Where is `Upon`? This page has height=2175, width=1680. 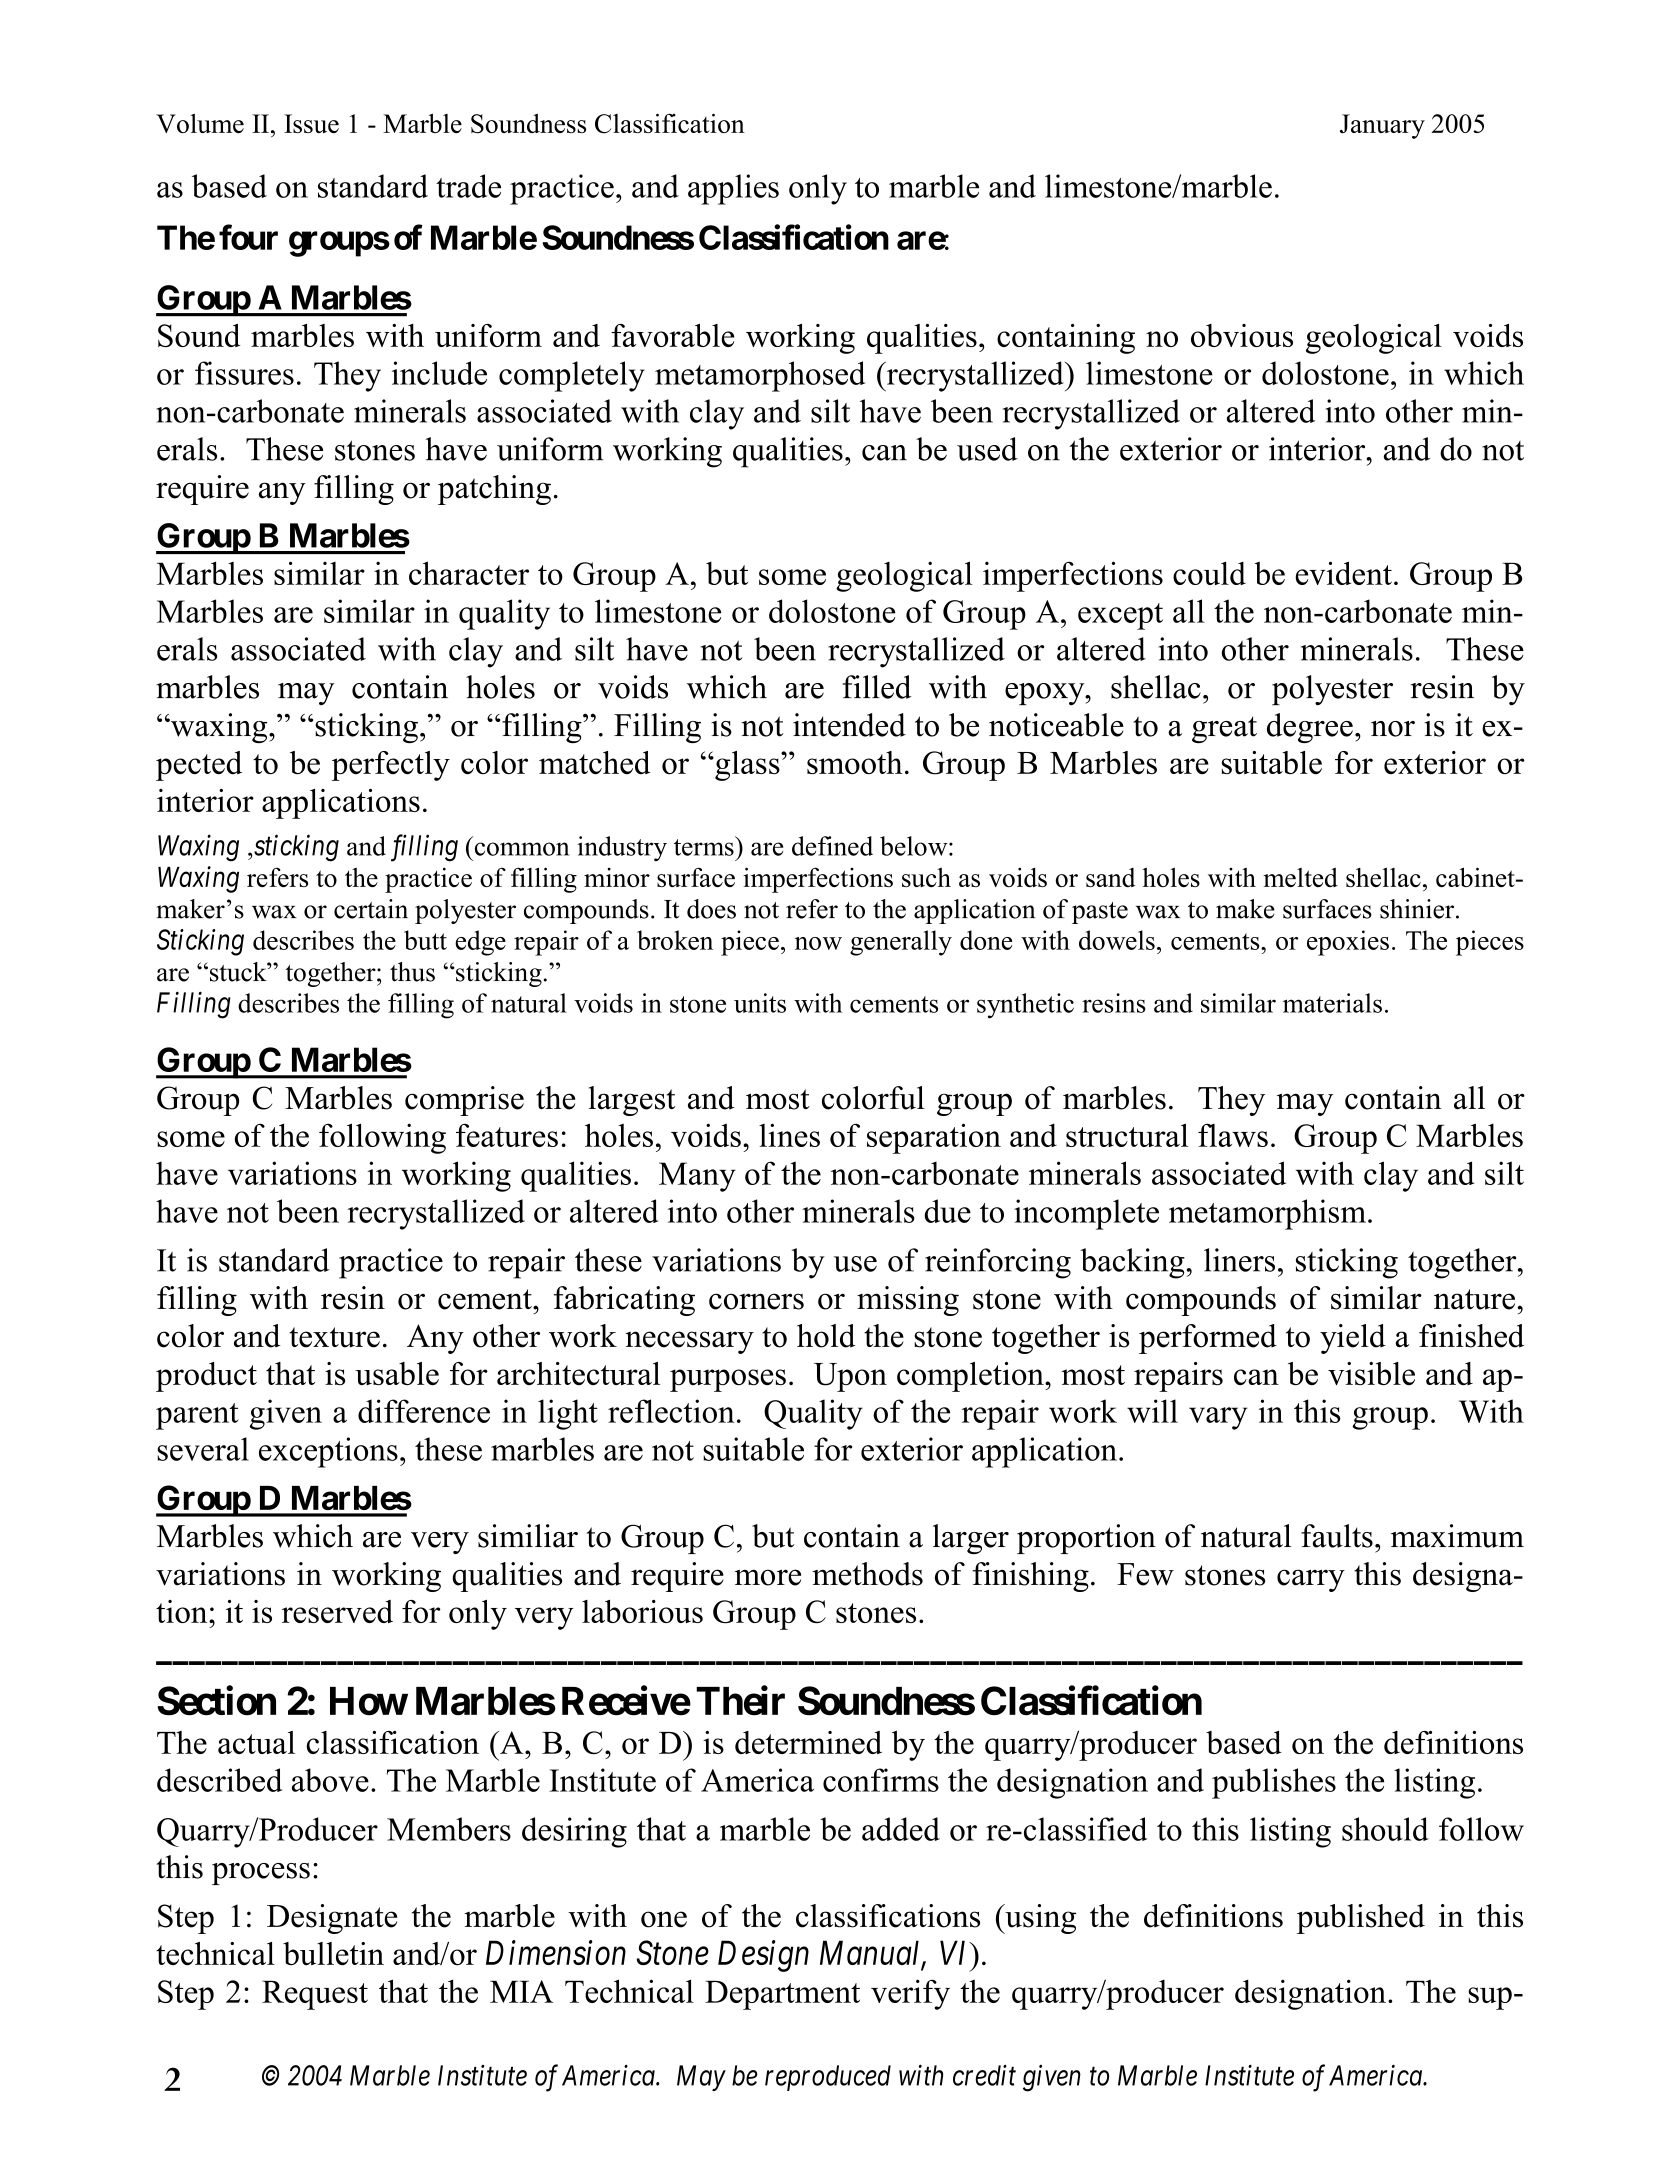
Upon is located at coordinates (850, 1377).
